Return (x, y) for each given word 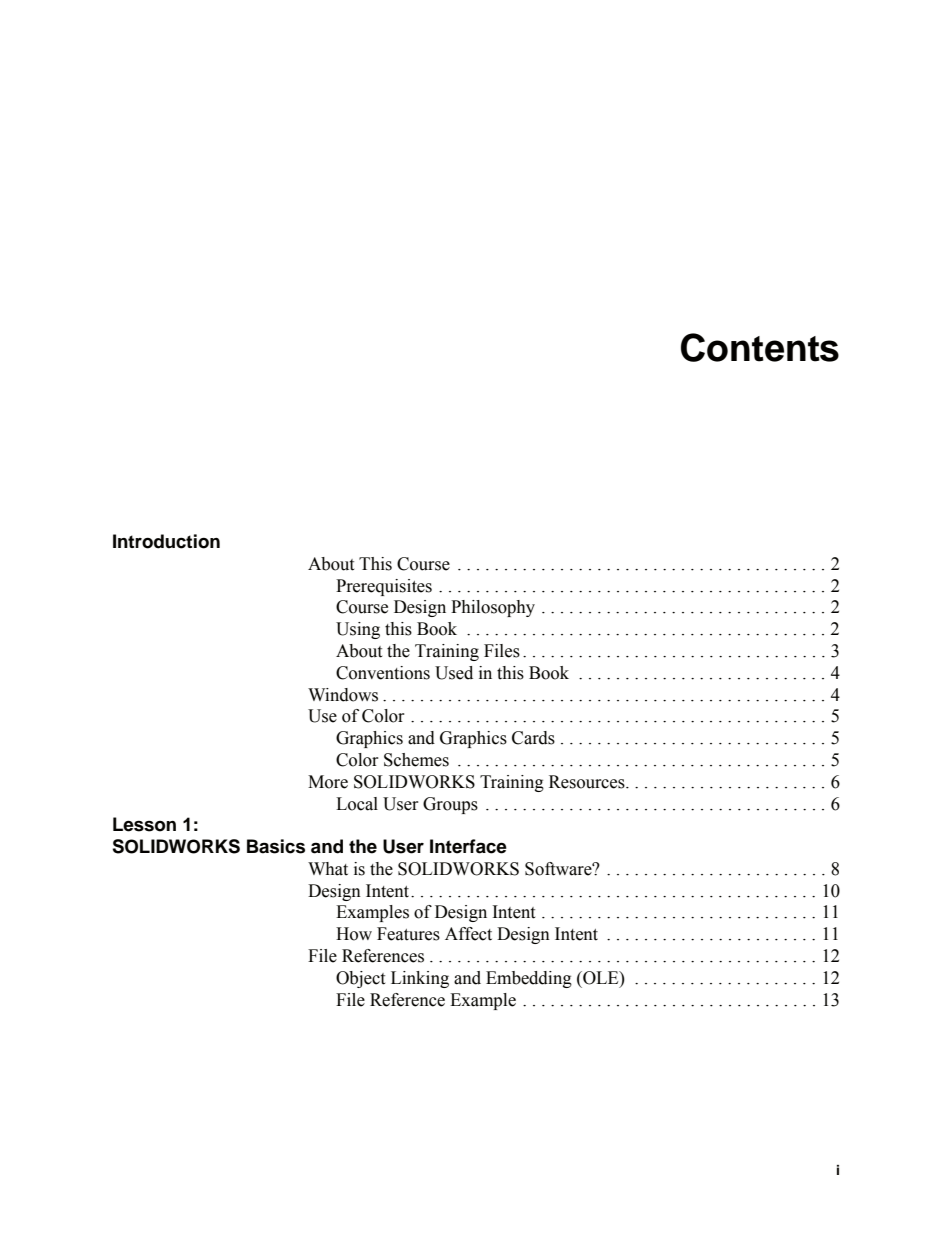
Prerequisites (384, 587)
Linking (420, 979)
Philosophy (493, 608)
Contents (760, 347)
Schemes (416, 760)
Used (454, 673)
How (354, 934)
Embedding (529, 979)
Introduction (166, 541)
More (328, 782)
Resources (588, 782)
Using (358, 630)
